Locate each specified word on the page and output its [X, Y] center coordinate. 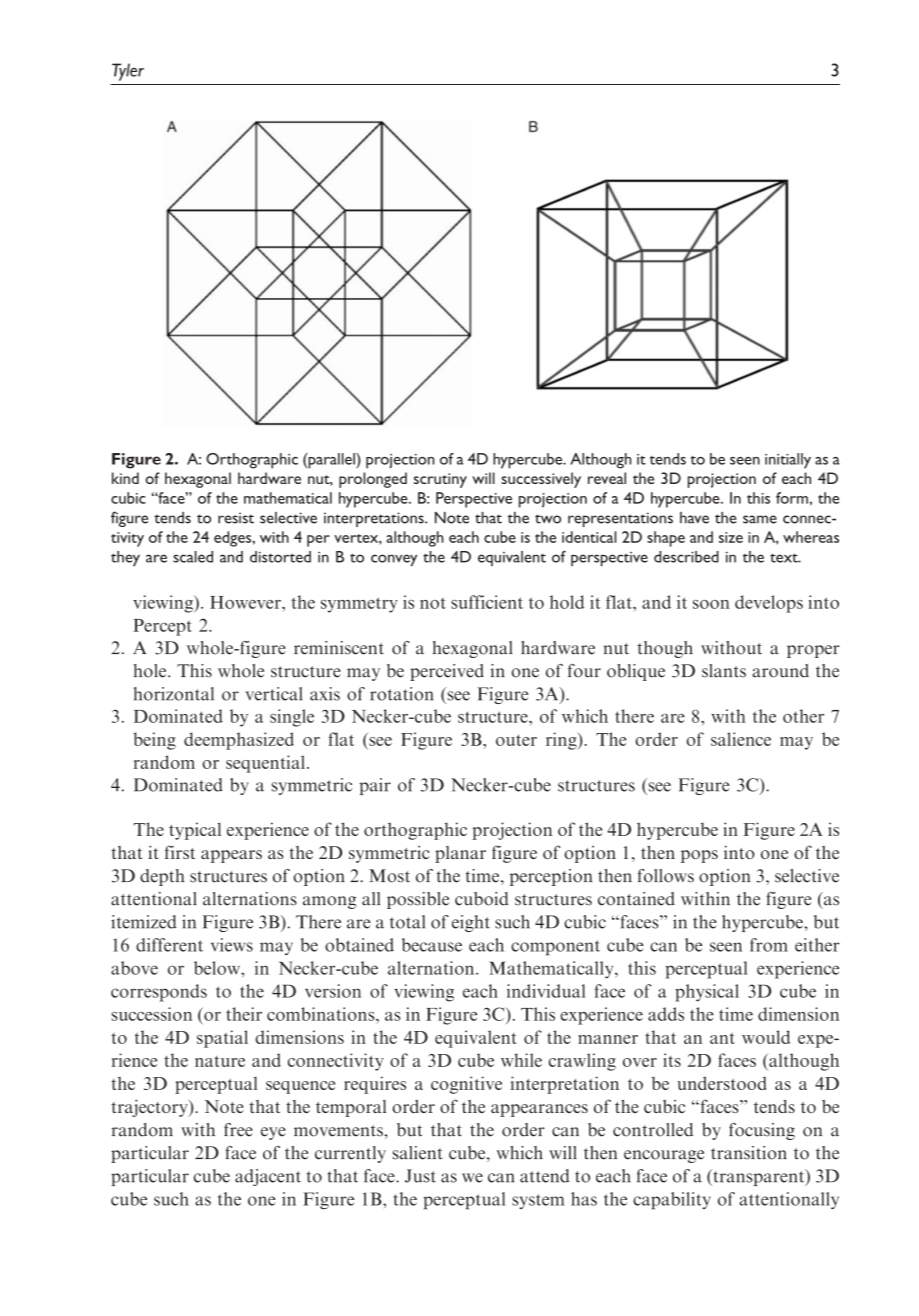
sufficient [487, 602]
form [792, 498]
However [246, 602]
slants [724, 671]
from [769, 945]
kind [125, 478]
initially [788, 461]
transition [749, 1153]
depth [162, 877]
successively [541, 480]
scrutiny [440, 480]
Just [420, 1176]
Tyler [128, 72]
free [238, 1130]
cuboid [482, 899]
